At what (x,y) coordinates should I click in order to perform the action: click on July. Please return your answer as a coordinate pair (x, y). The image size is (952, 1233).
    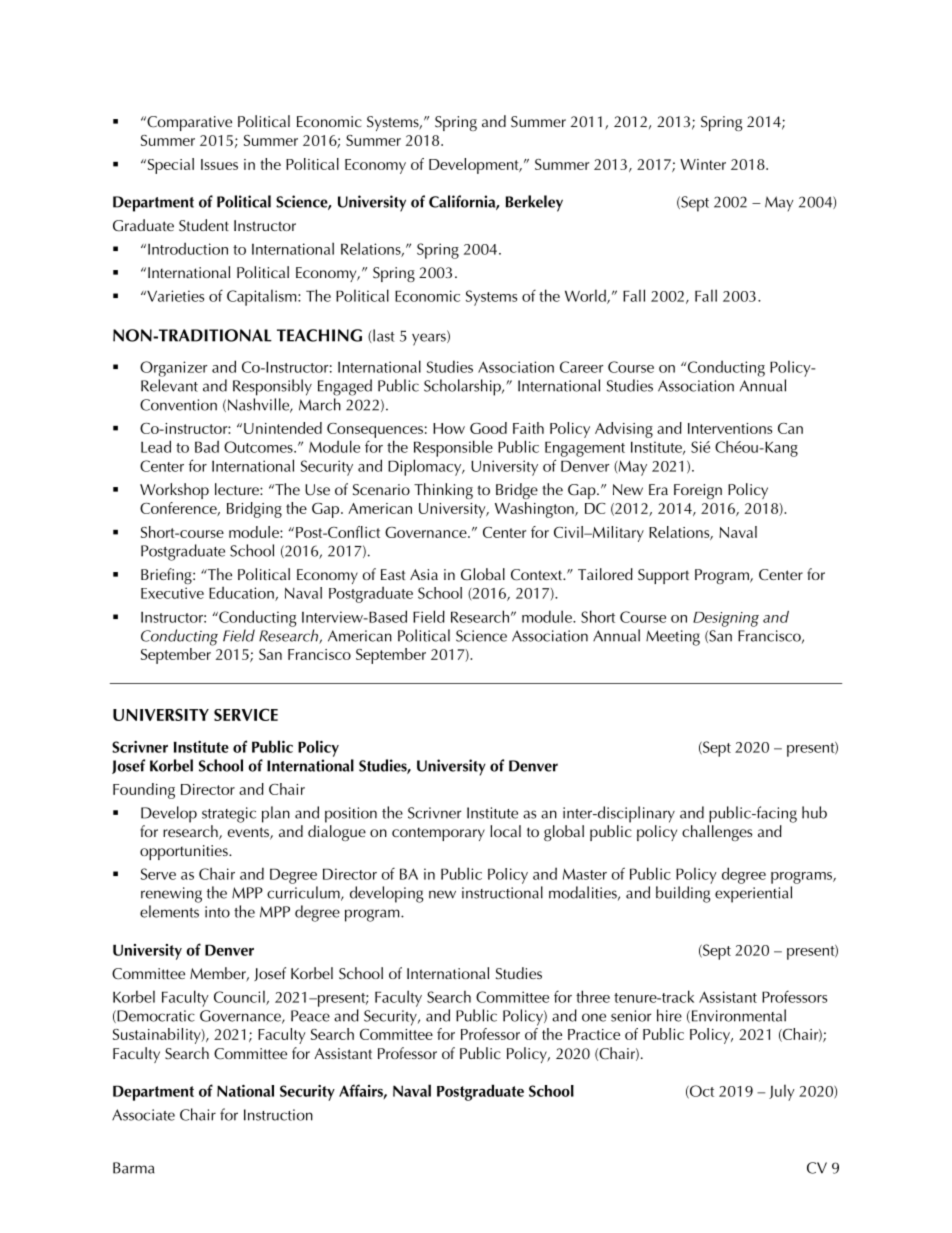
    Looking at the image, I should click on (782, 1092).
